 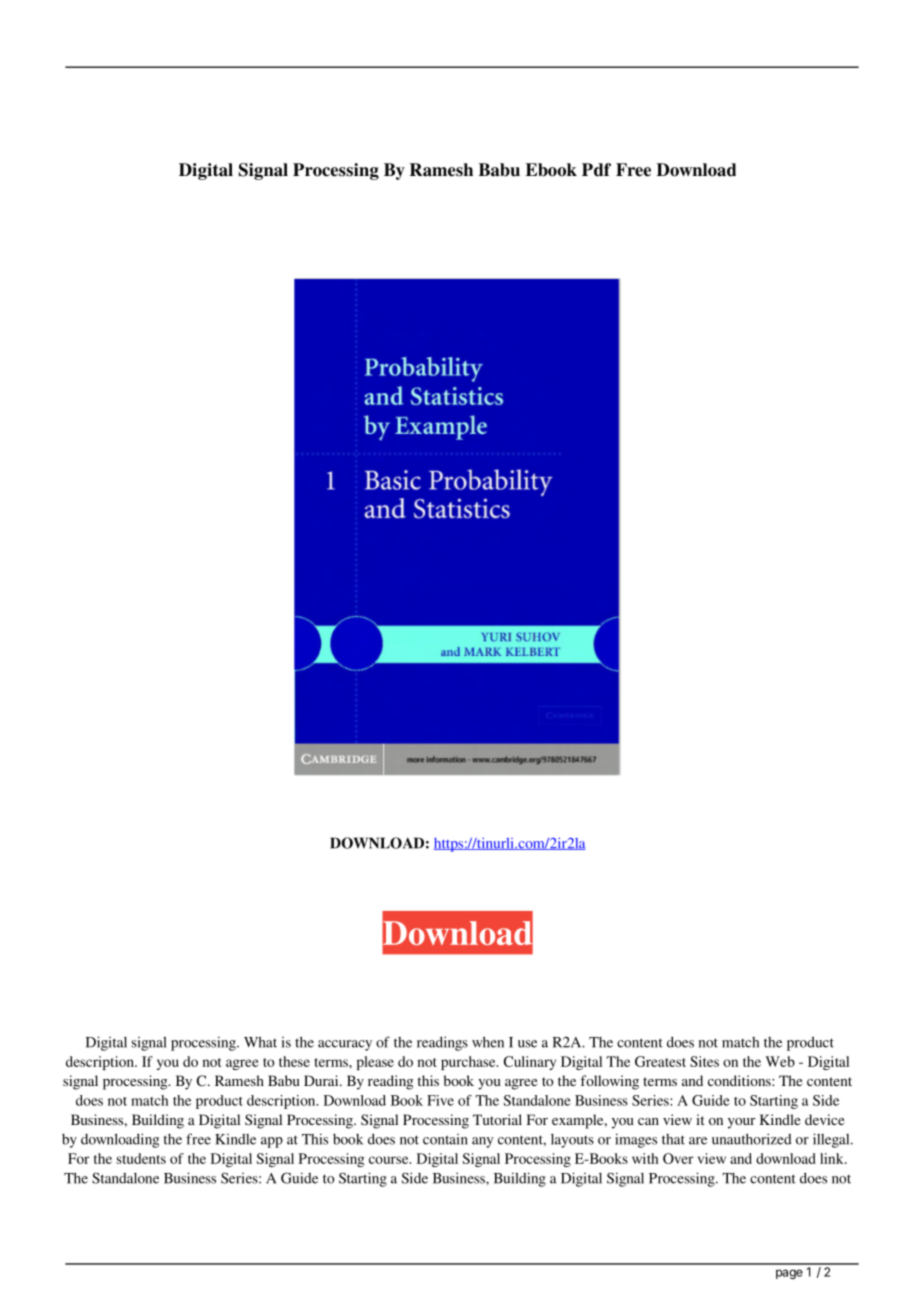 What do you see at coordinates (488, 1042) in the image?
I see `when` at bounding box center [488, 1042].
